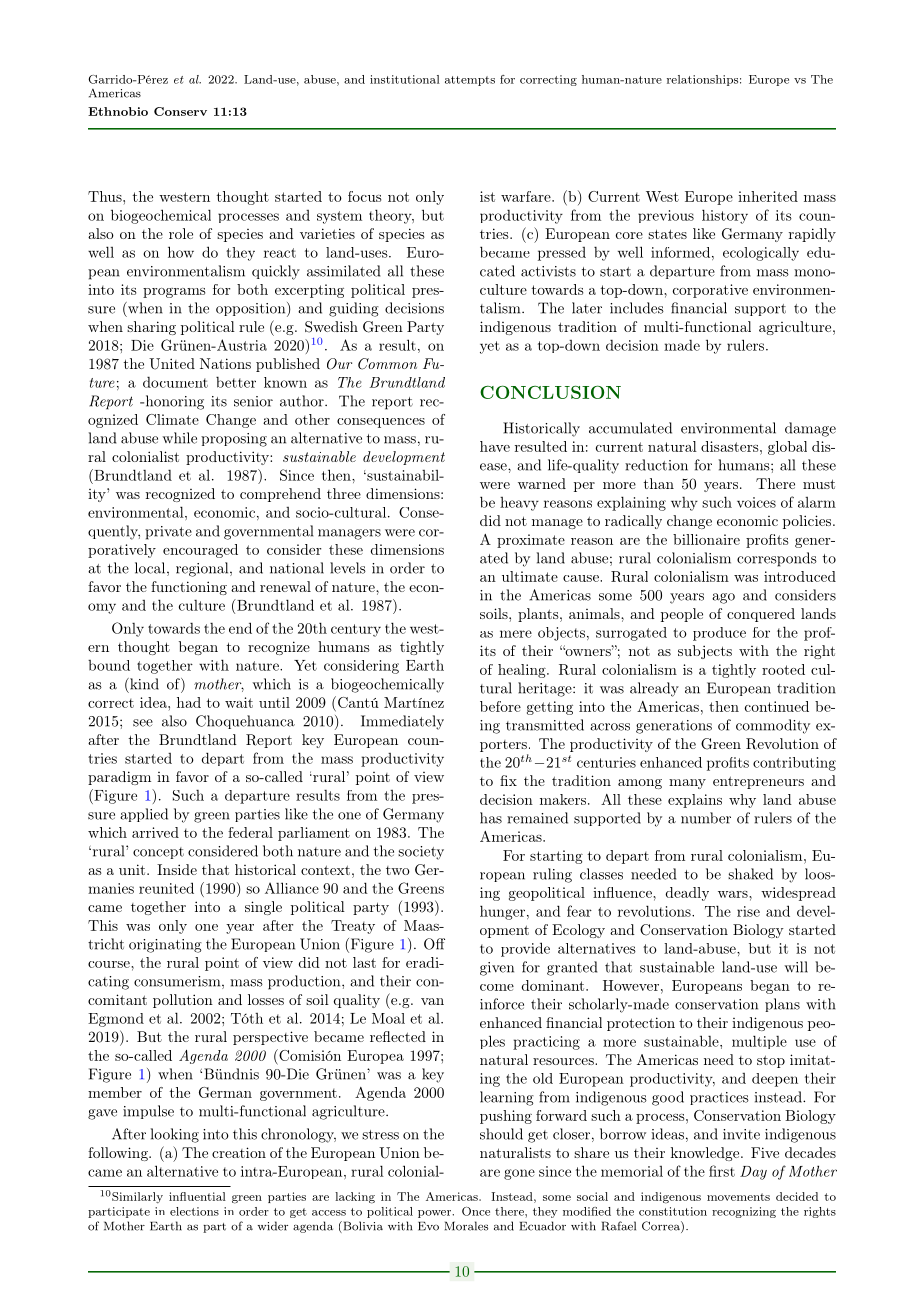 The height and width of the page is (1308, 924). I want to click on disasters, so click(729, 446).
